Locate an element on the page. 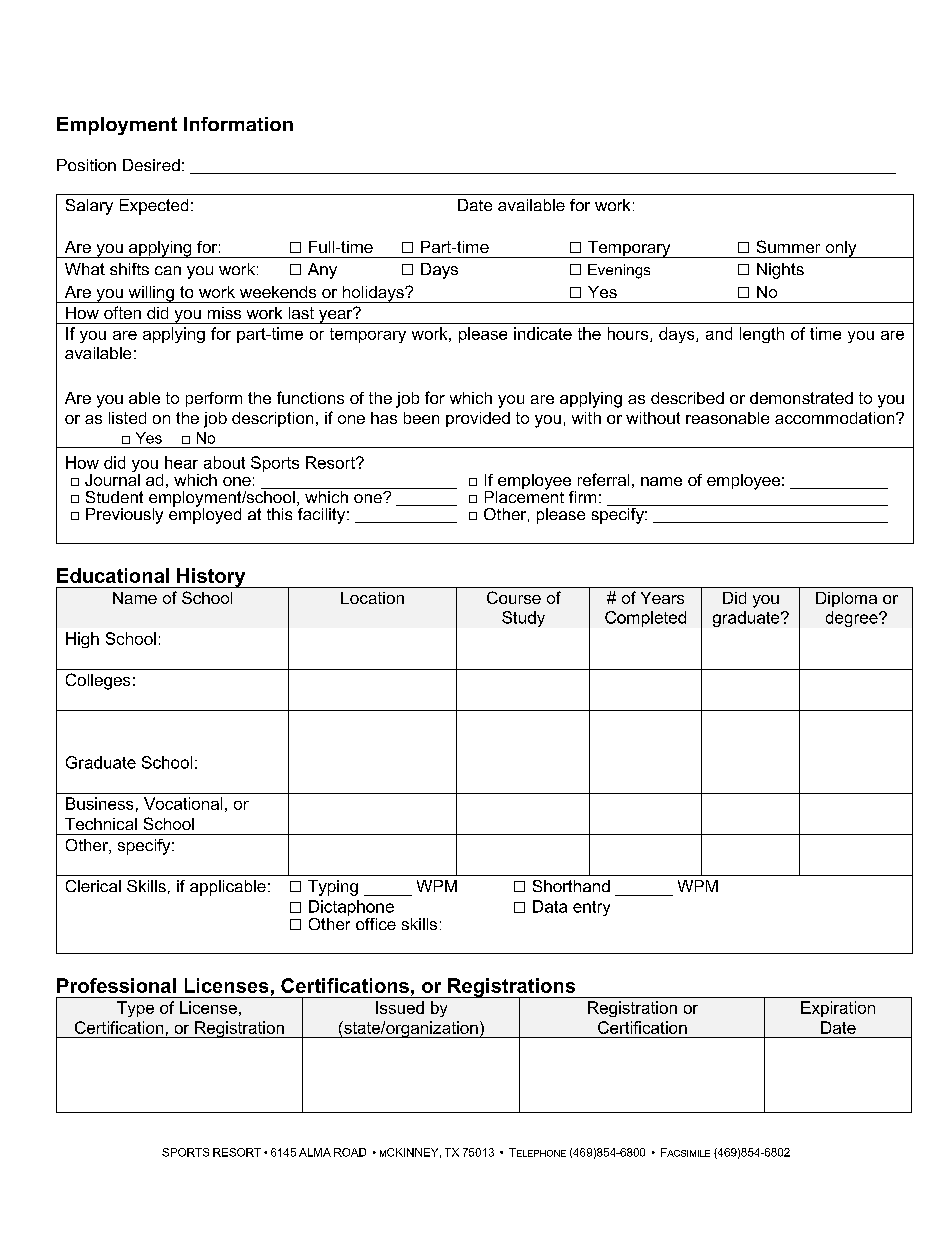 This page has height=1233, width=952. High is located at coordinates (82, 640).
